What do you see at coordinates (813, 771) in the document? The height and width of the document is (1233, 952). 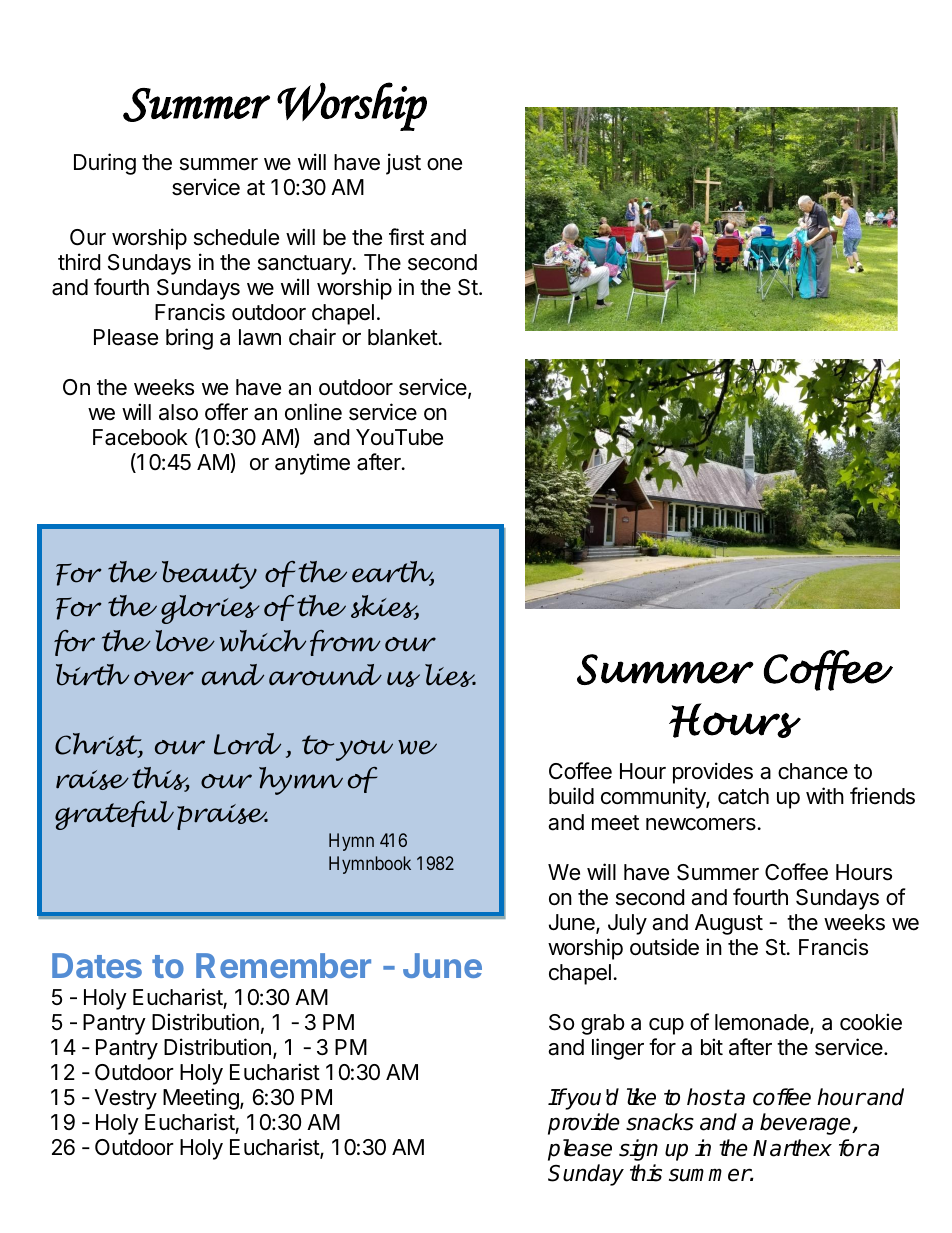 I see `chance` at bounding box center [813, 771].
